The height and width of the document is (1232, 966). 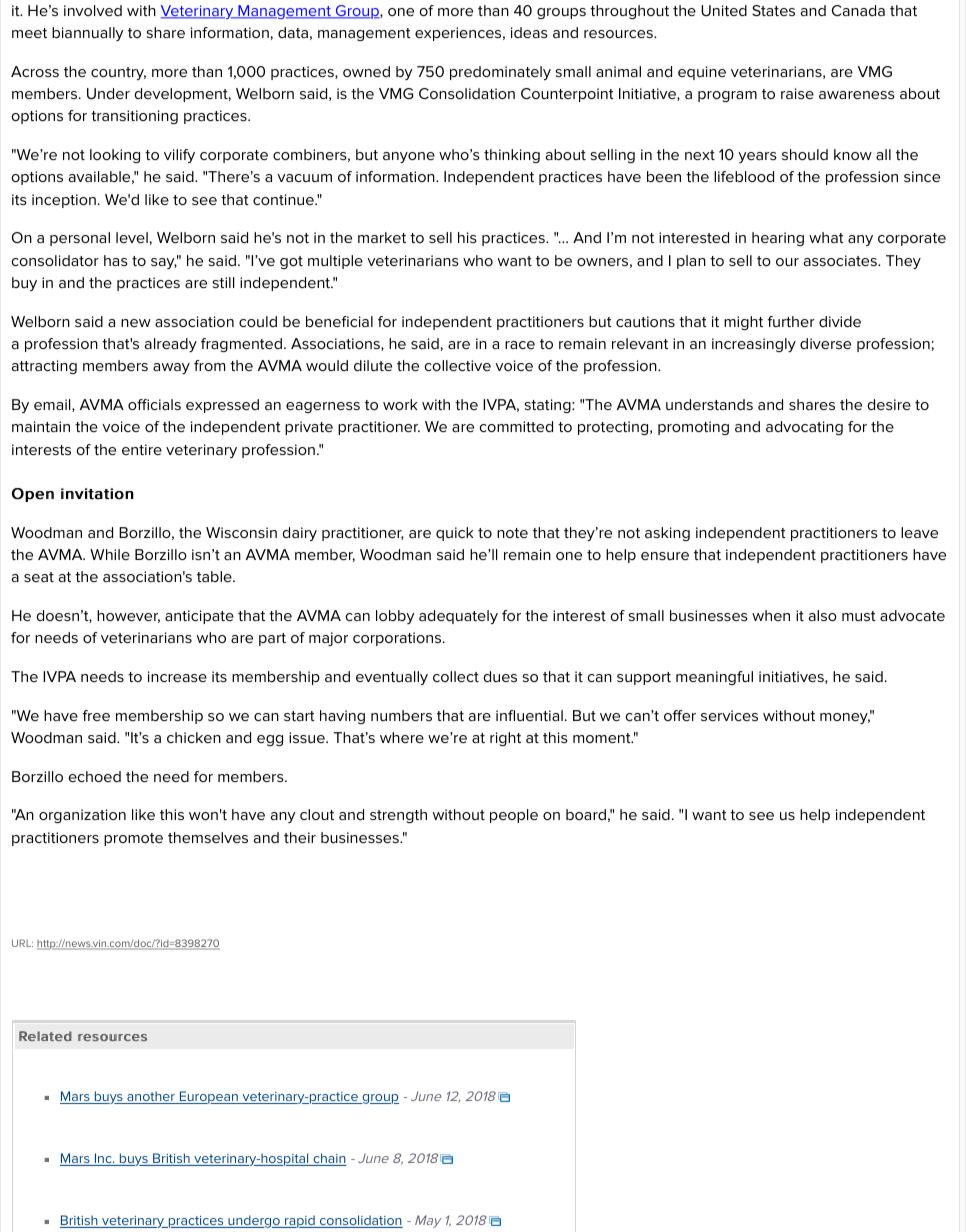 I want to click on services, so click(x=729, y=715).
